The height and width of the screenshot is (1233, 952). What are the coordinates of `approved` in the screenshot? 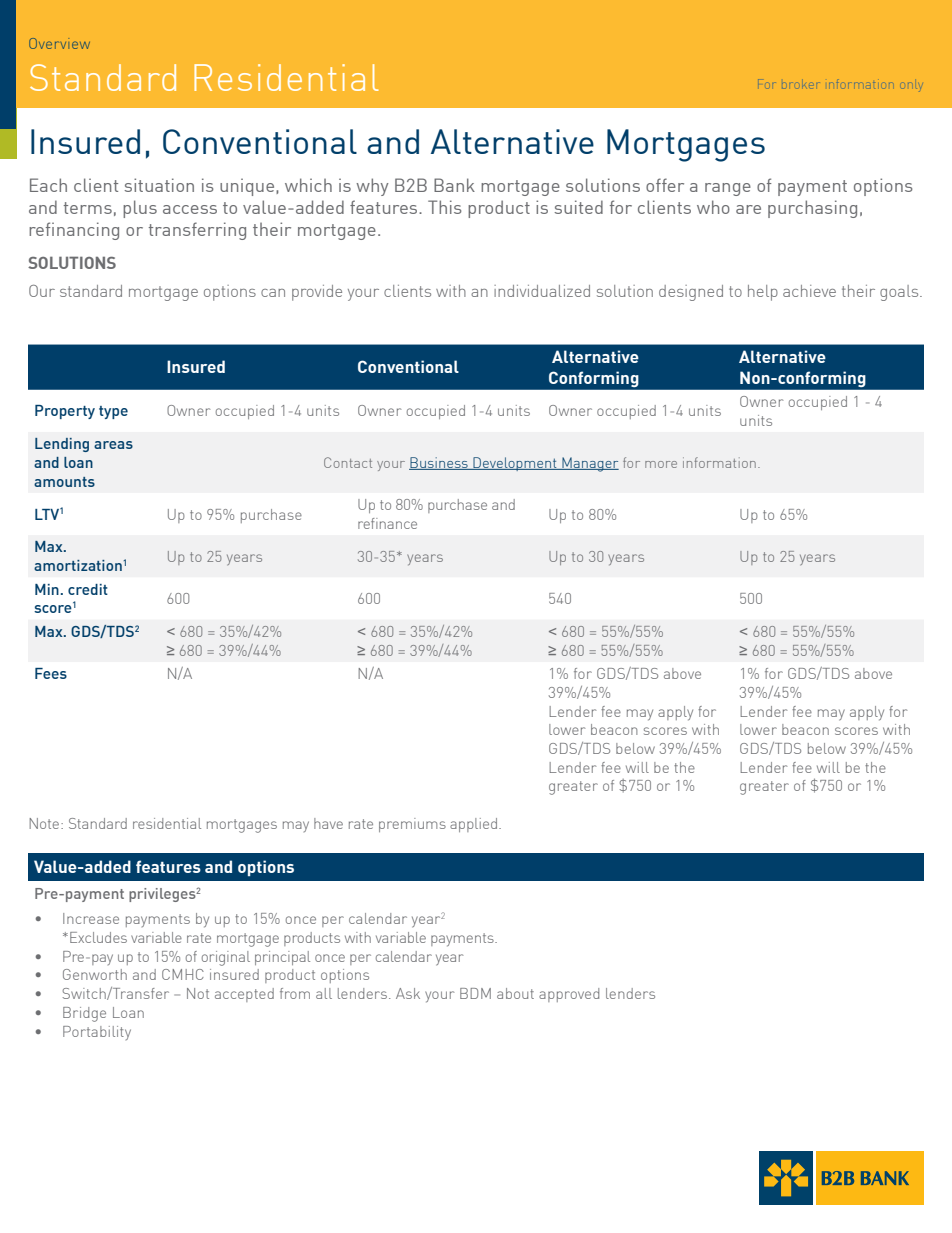 It's located at (569, 995).
